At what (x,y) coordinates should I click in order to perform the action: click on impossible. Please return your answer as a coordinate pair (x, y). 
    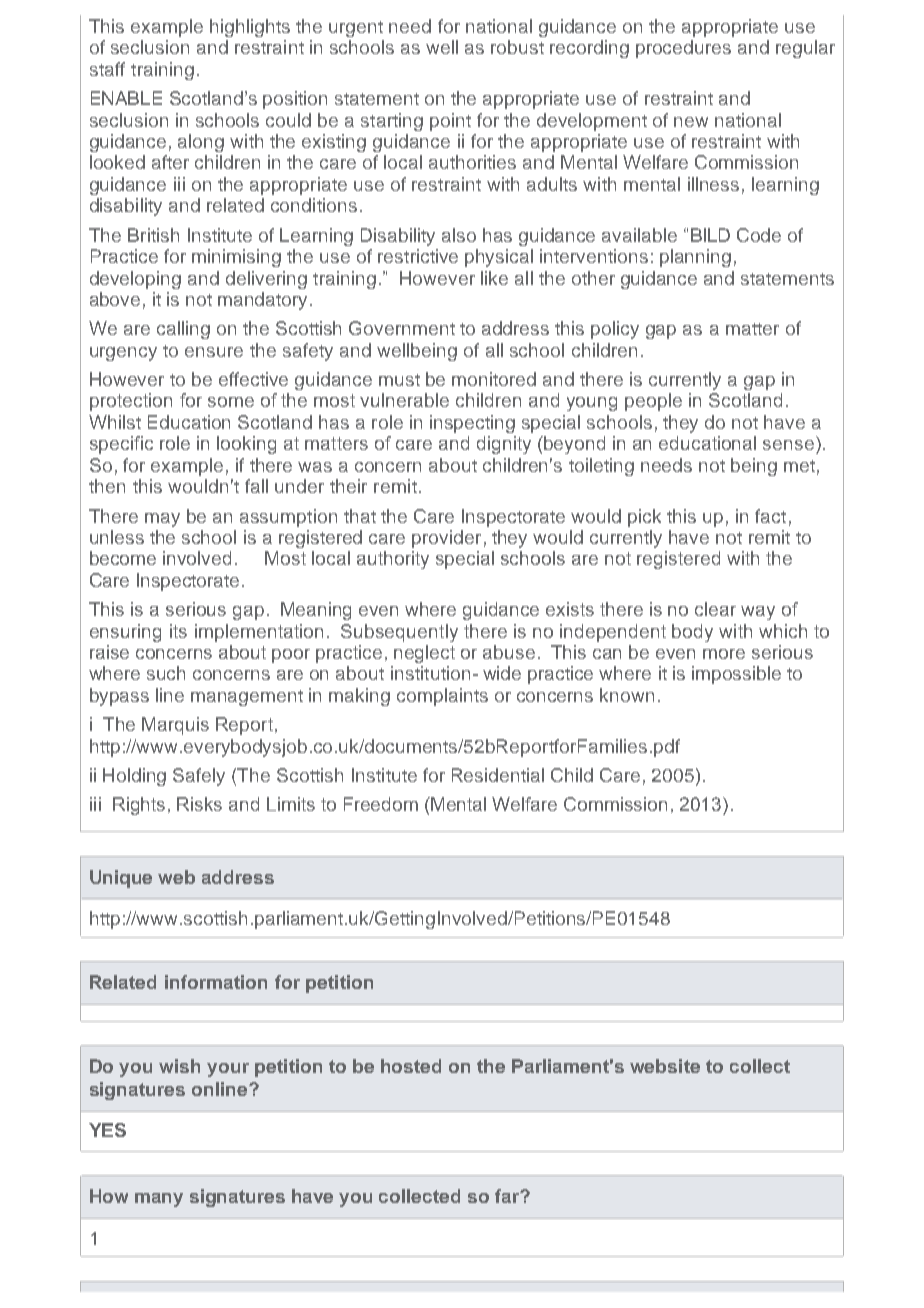
    Looking at the image, I should click on (736, 675).
